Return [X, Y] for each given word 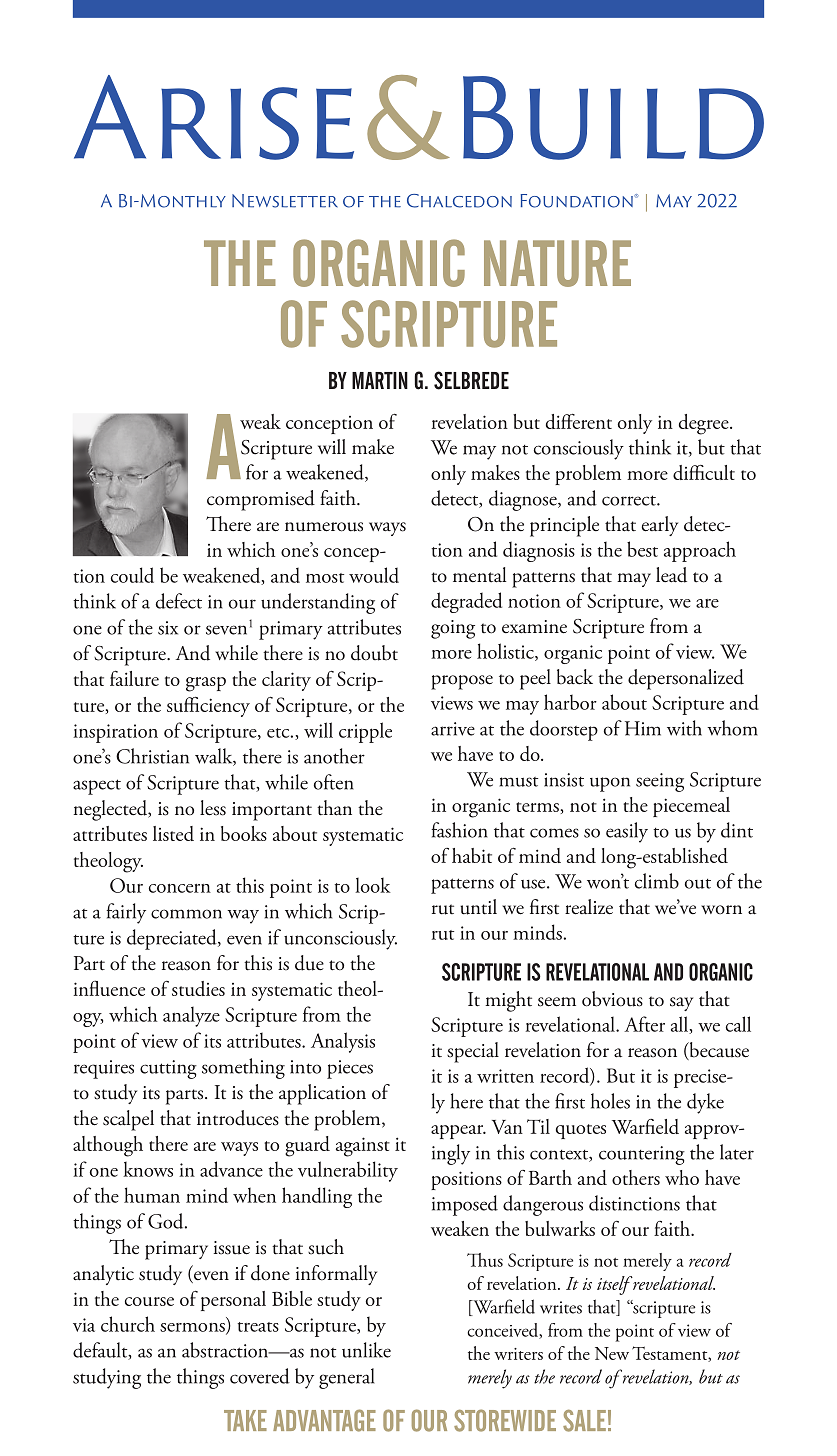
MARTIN [380, 380]
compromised [261, 500]
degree [705, 424]
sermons [193, 1328]
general [346, 1378]
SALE [584, 1421]
